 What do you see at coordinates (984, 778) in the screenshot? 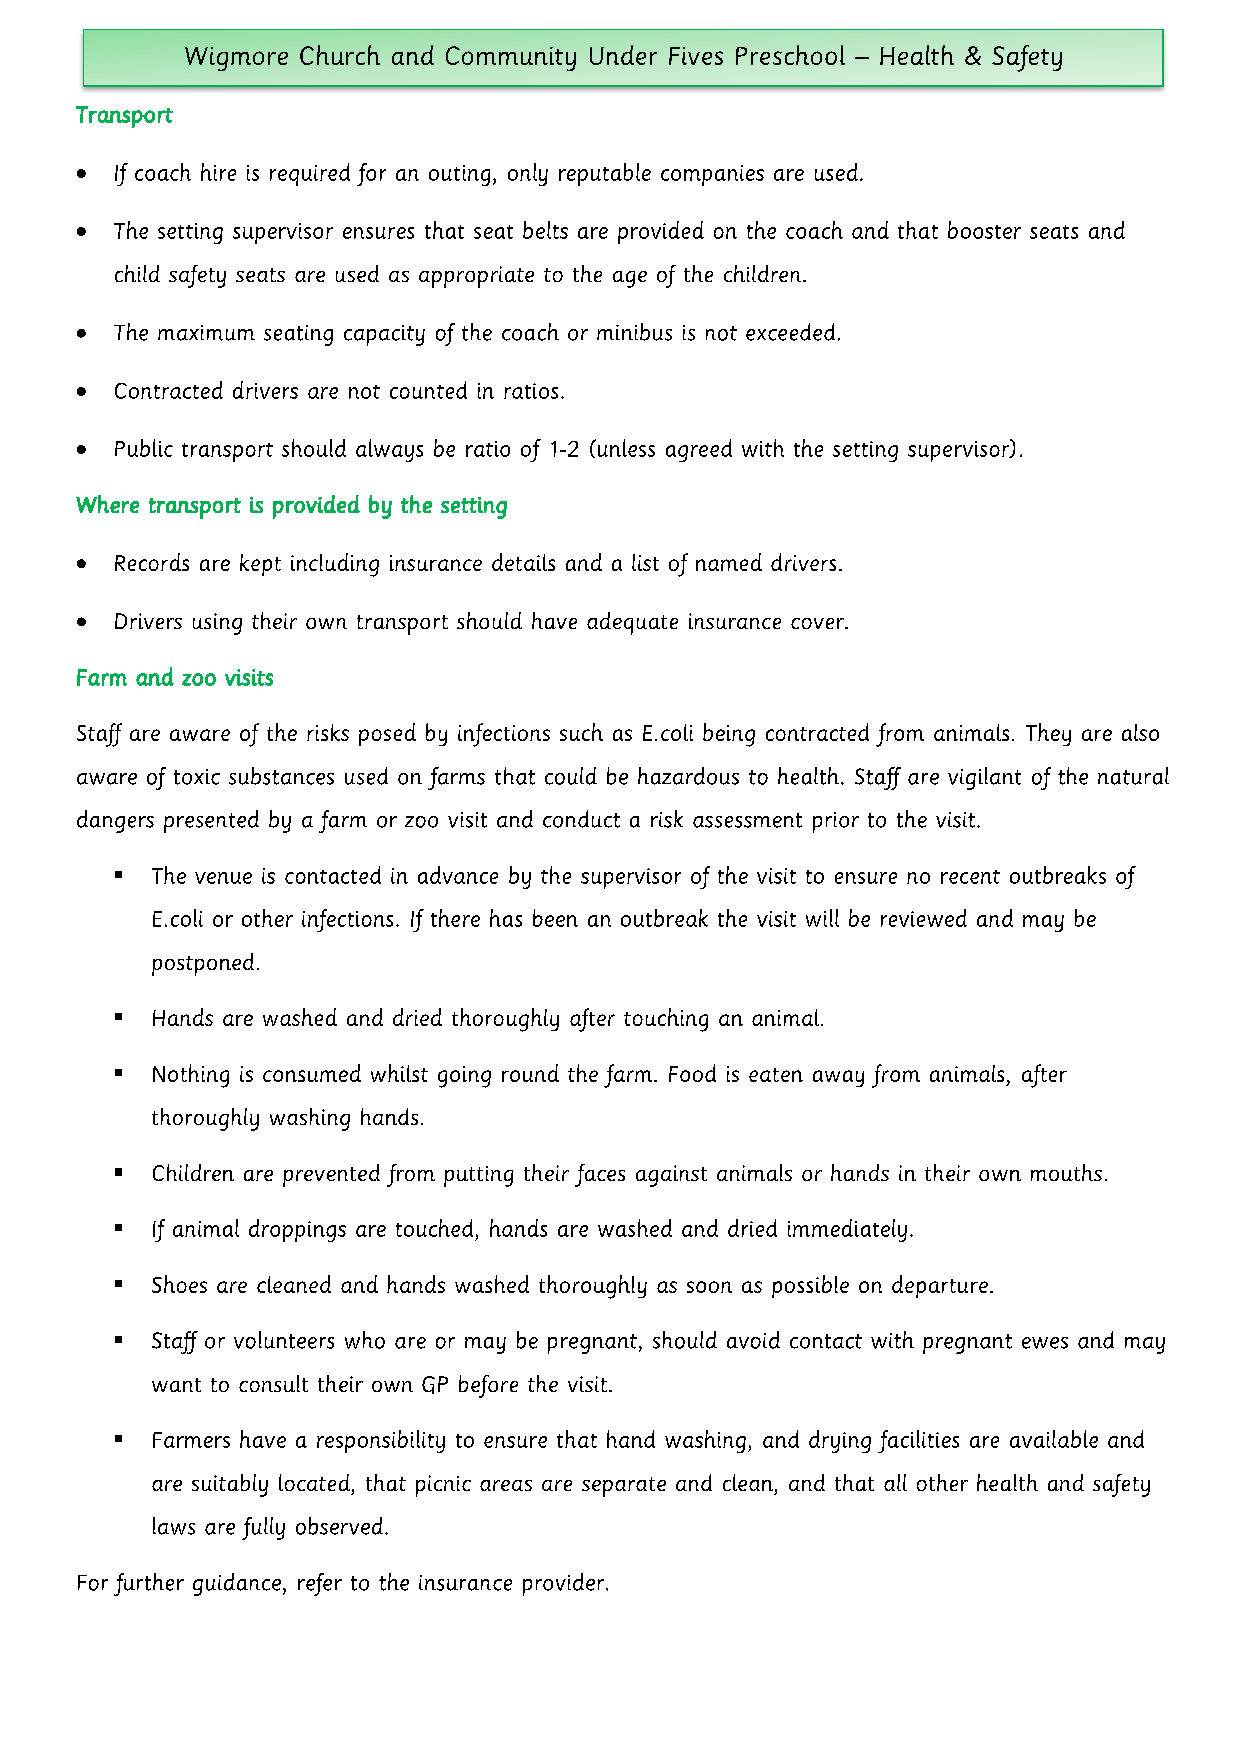
I see `vigilant` at bounding box center [984, 778].
